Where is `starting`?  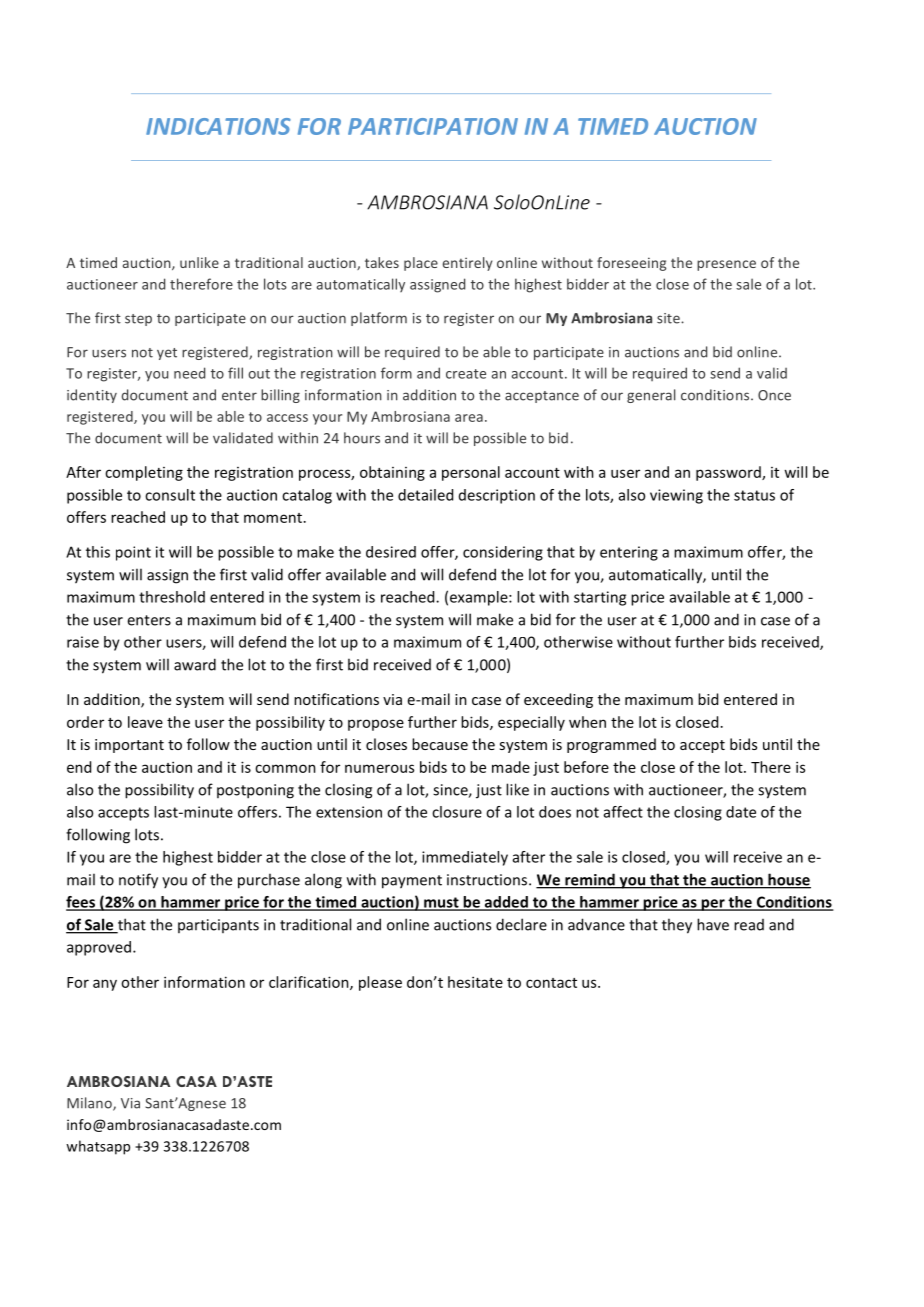
starting is located at coordinates (600, 598).
